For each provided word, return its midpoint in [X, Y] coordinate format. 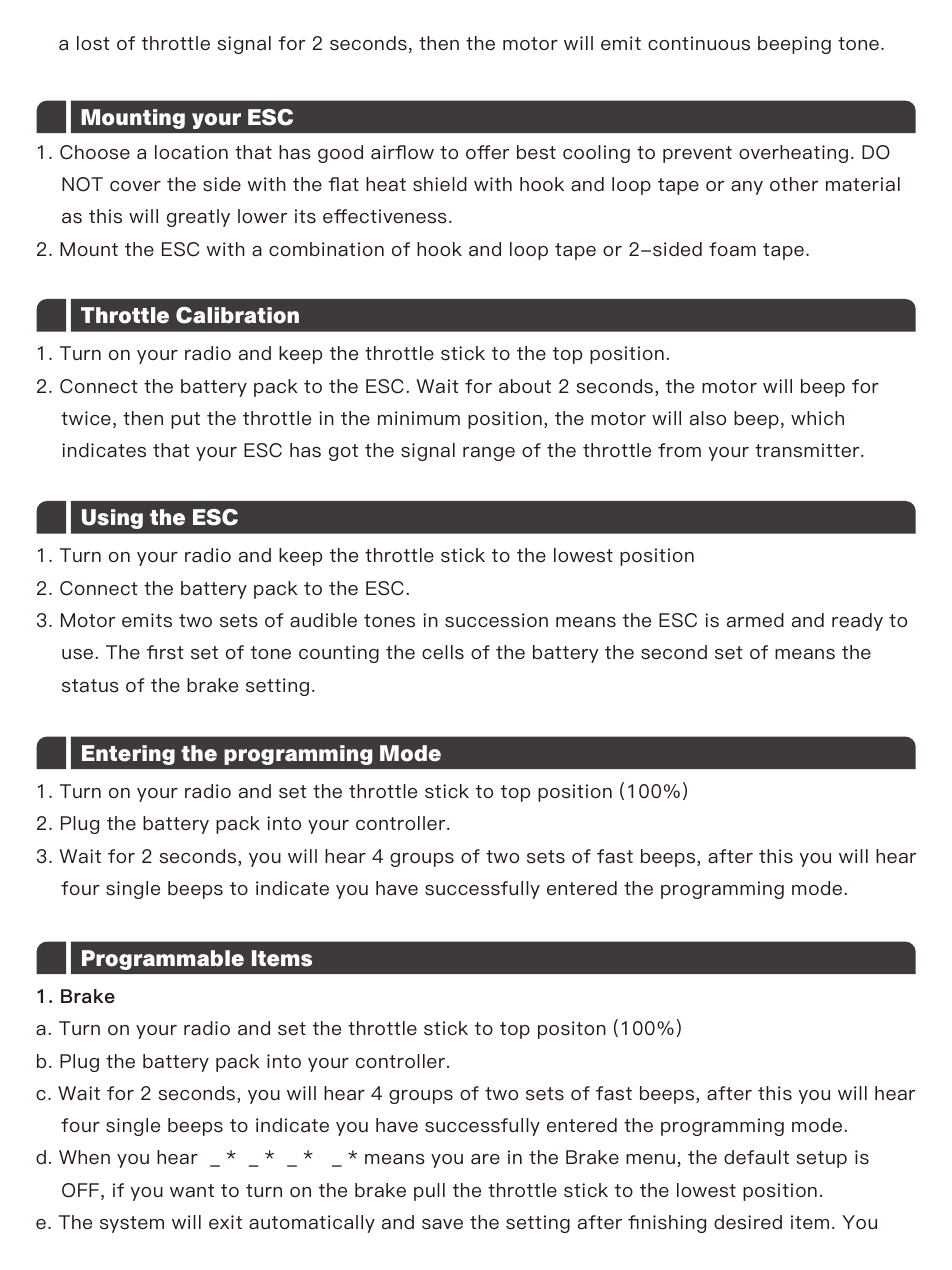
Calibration [237, 315]
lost [93, 43]
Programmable [163, 960]
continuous [699, 43]
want [192, 1191]
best [536, 152]
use [79, 654]
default [756, 1157]
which [817, 418]
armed [755, 620]
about [525, 386]
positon [572, 1030]
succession [496, 620]
